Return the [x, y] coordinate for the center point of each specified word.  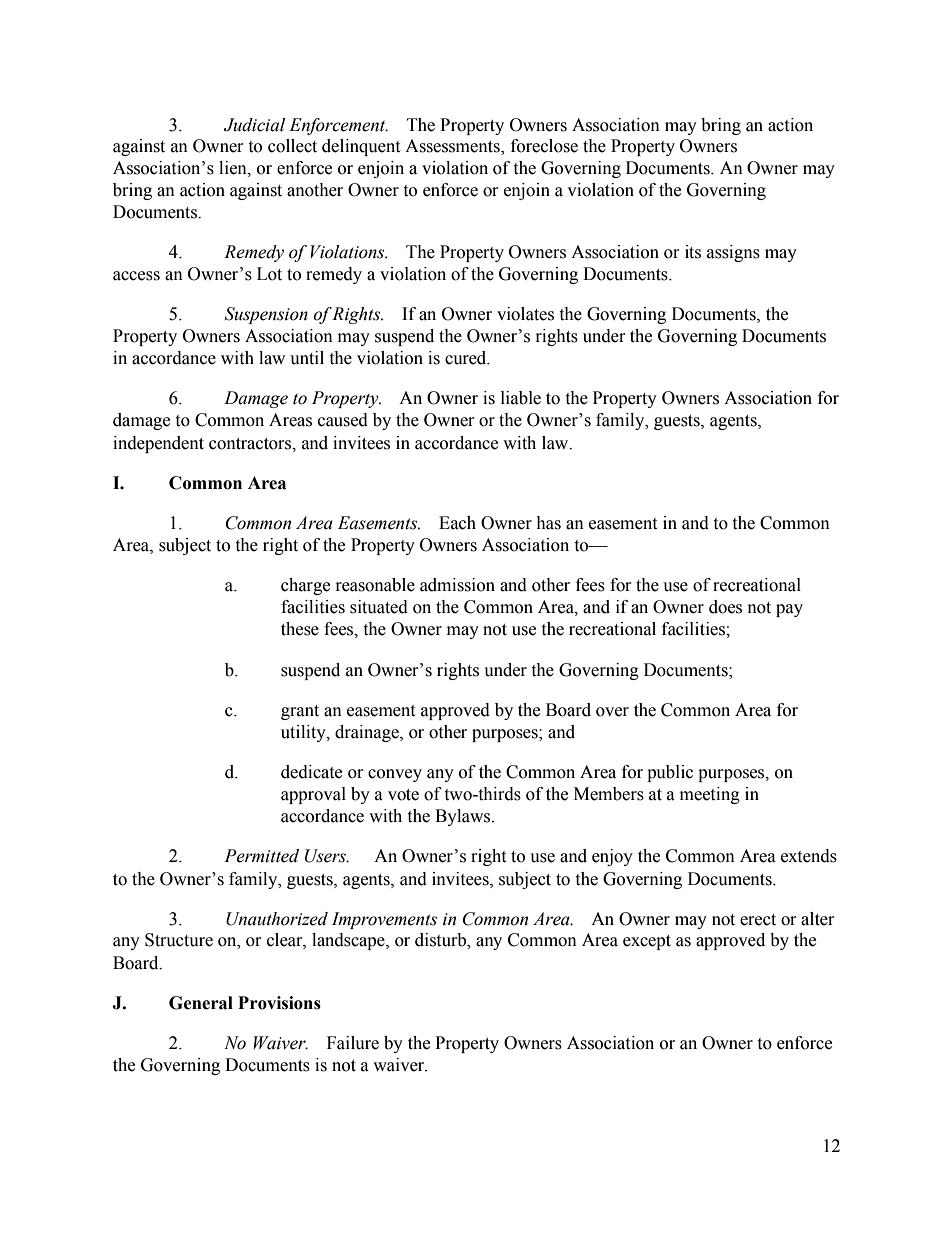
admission [457, 585]
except [647, 942]
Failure [353, 1043]
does [725, 607]
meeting [710, 795]
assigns [733, 253]
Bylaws [464, 817]
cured [467, 358]
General [201, 1003]
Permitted [261, 856]
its [693, 252]
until [307, 358]
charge [305, 586]
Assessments [453, 147]
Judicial [254, 125]
